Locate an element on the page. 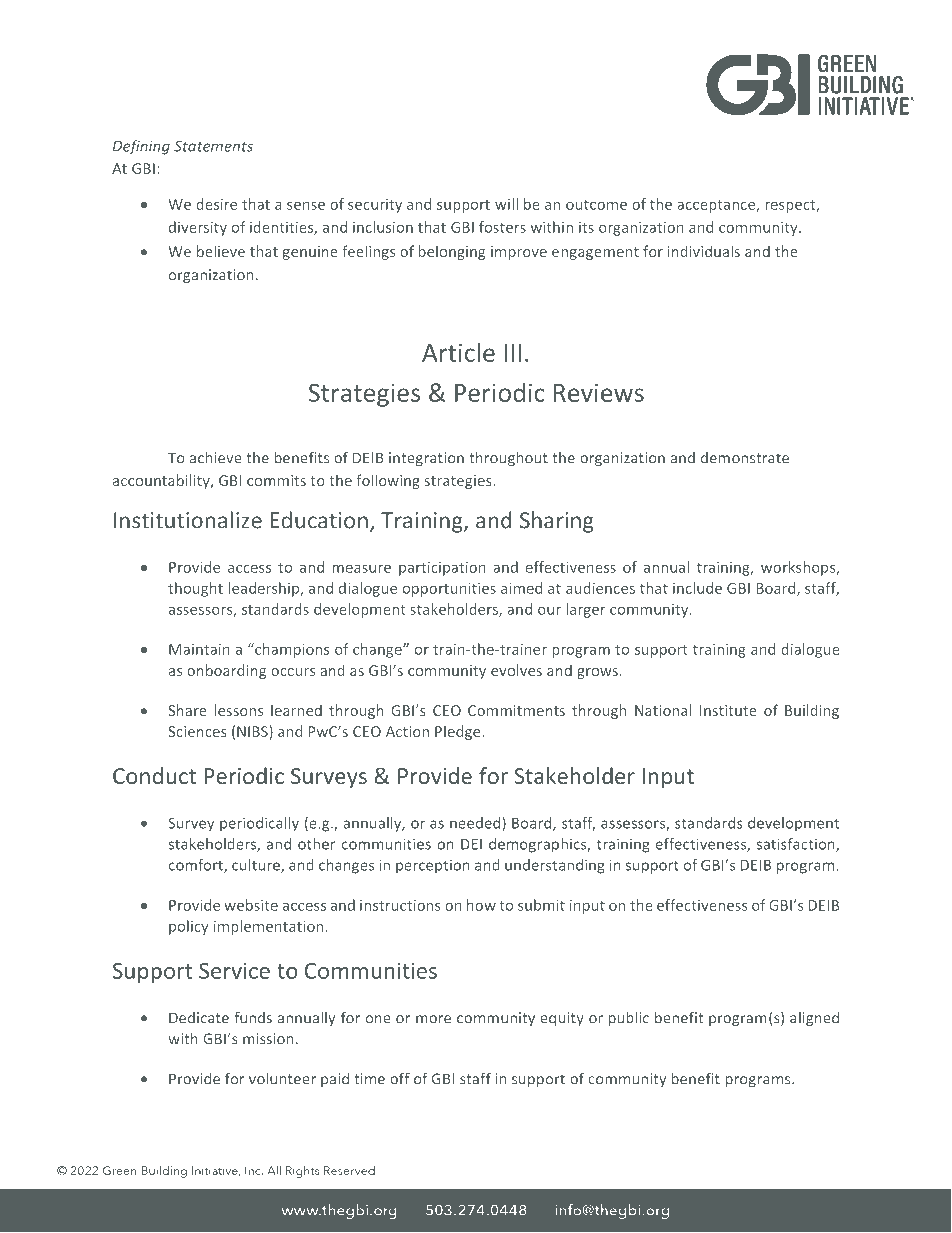 The height and width of the document is (1233, 952). will is located at coordinates (506, 204).
